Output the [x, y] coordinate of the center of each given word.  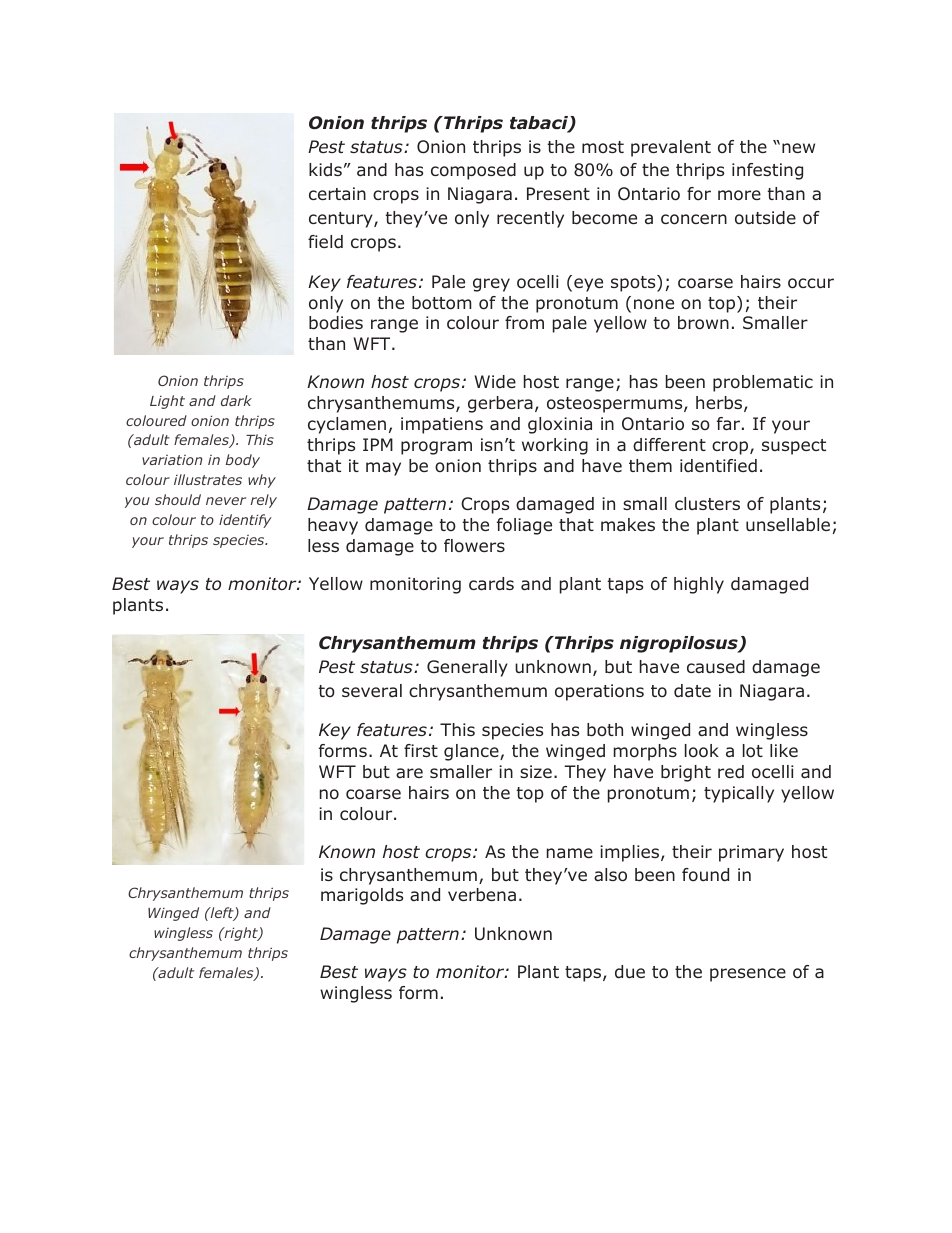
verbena [482, 894]
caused [716, 667]
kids [325, 170]
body [242, 461]
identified [718, 465]
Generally [467, 668]
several [372, 690]
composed [473, 171]
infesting [767, 171]
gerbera [500, 404]
